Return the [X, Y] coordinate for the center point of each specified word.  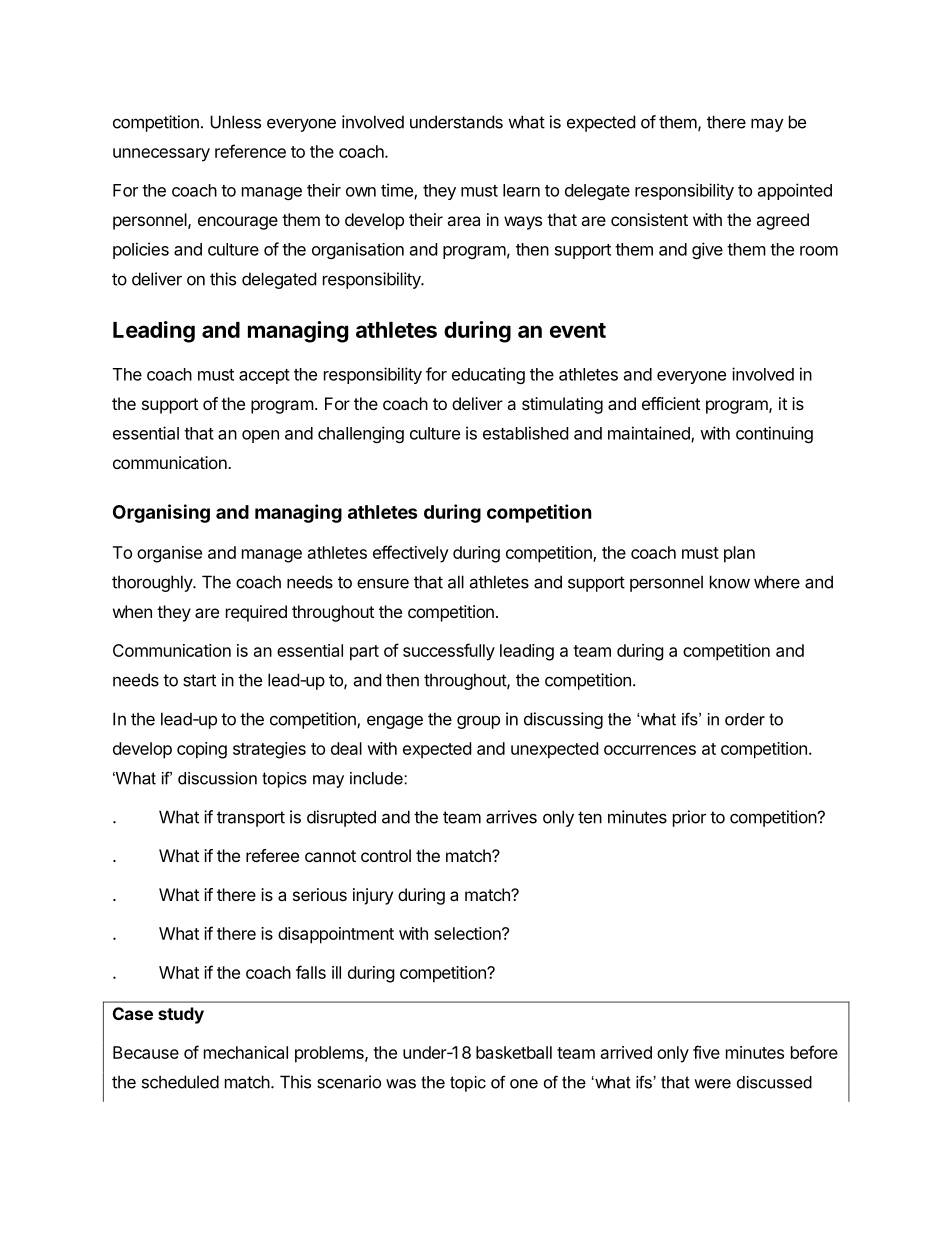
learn [521, 190]
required [256, 613]
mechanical [246, 1052]
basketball [514, 1052]
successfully [449, 652]
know [730, 582]
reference [250, 151]
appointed [795, 191]
